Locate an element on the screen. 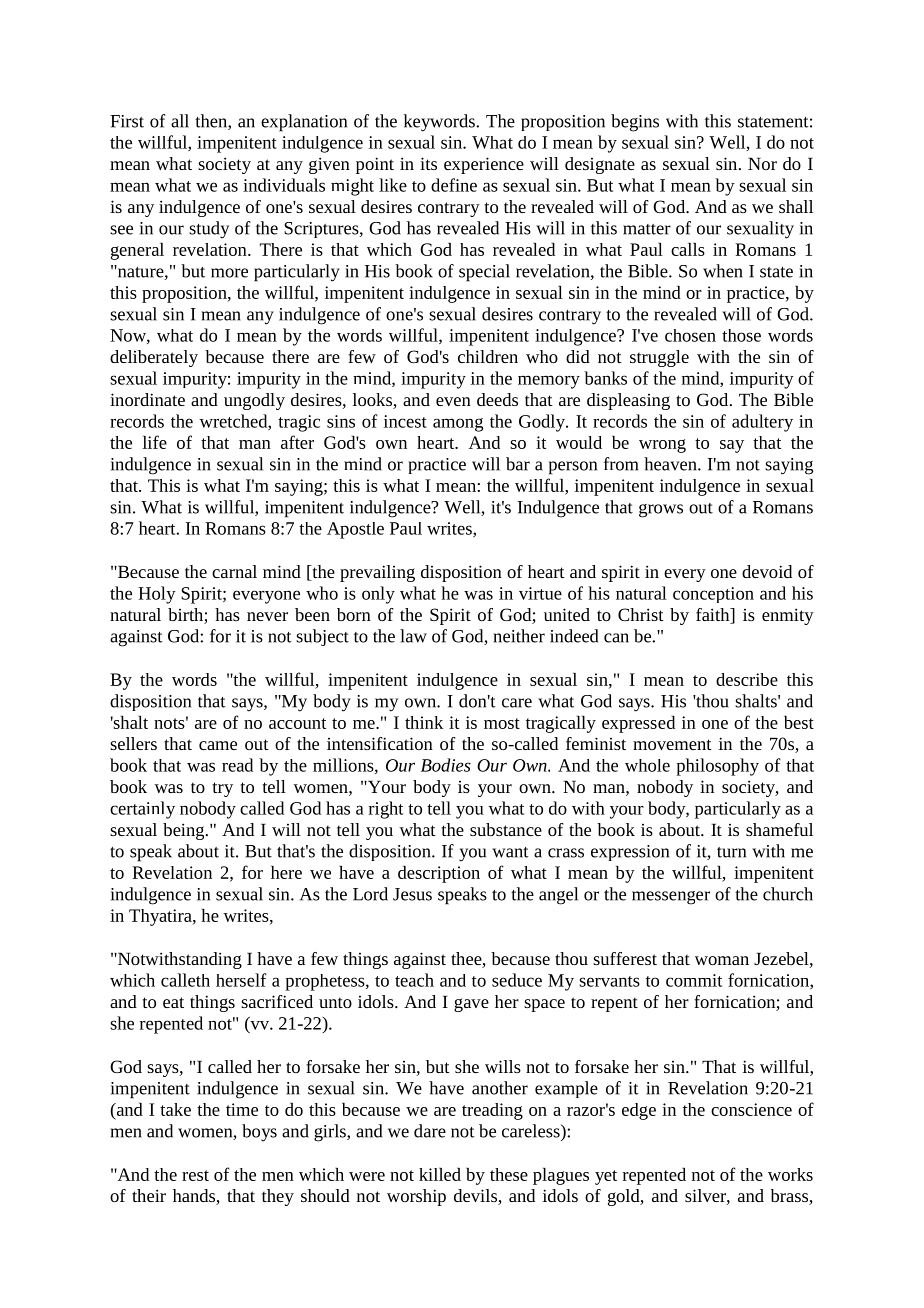 The height and width of the screenshot is (1308, 924). description is located at coordinates (439, 874).
